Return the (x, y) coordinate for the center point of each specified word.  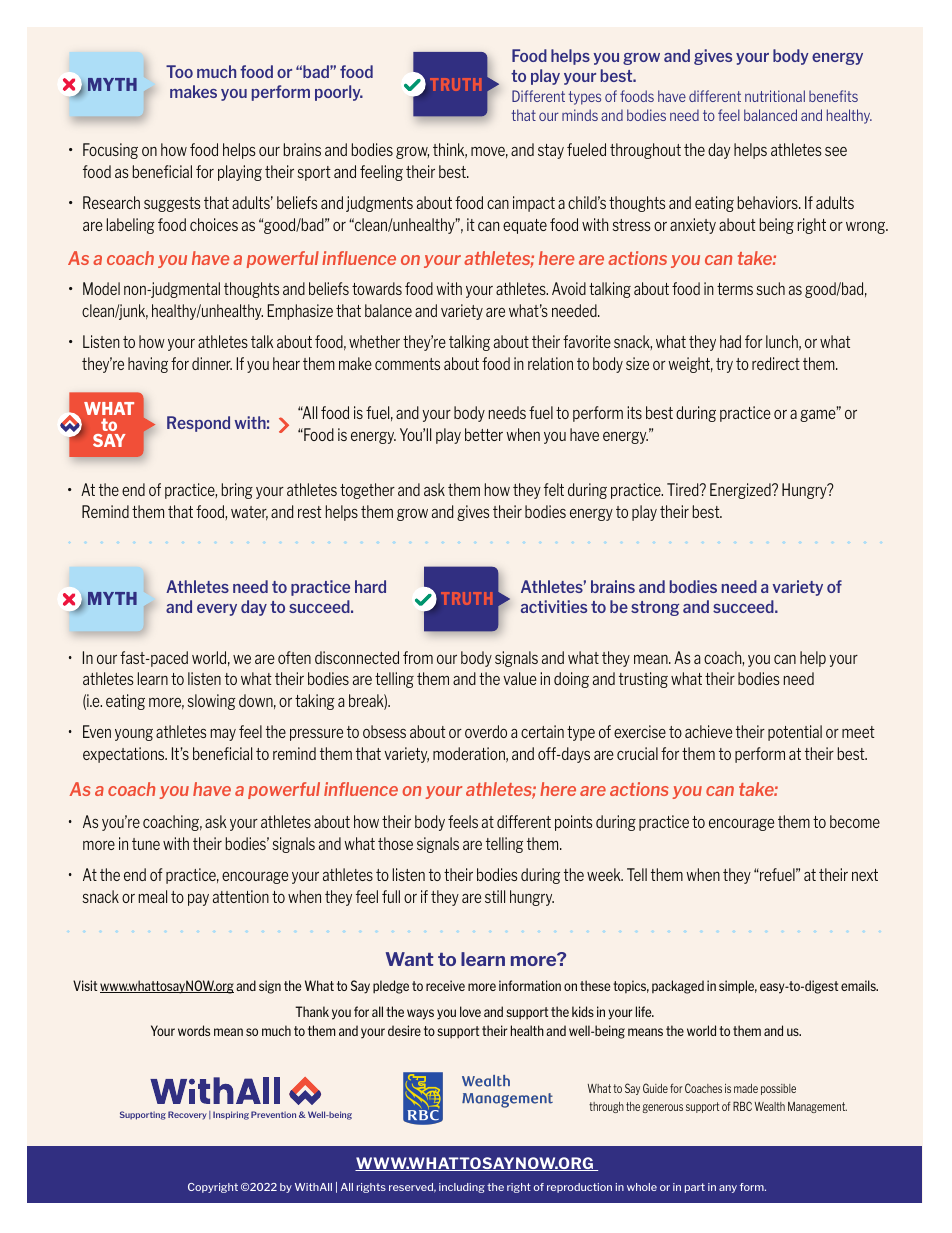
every (217, 610)
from (418, 657)
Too (179, 71)
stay (551, 151)
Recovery (187, 1115)
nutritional (775, 96)
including (462, 1188)
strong (655, 608)
